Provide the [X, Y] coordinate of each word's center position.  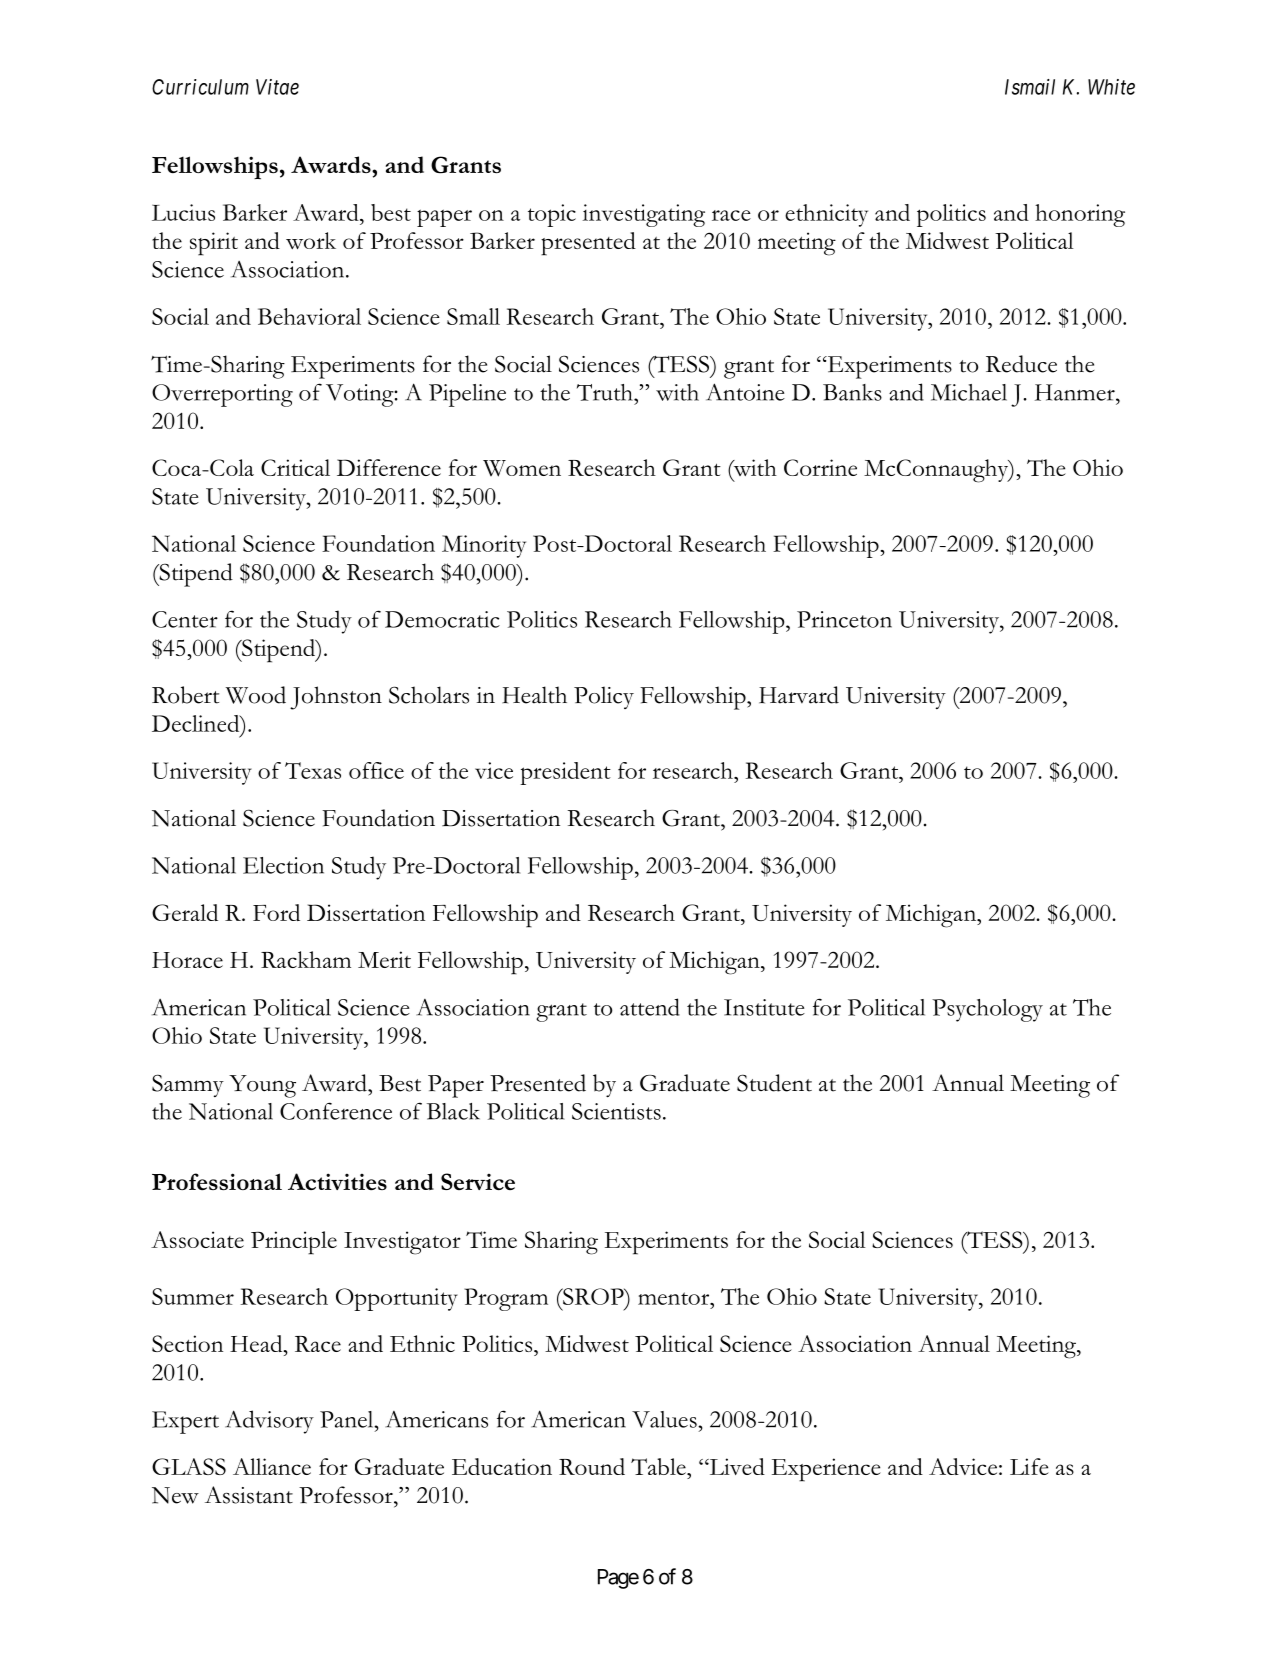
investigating [644, 215]
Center [185, 619]
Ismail [1030, 87]
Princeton [844, 619]
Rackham [306, 959]
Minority [484, 546]
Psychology [987, 1010]
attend [650, 1007]
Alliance [272, 1466]
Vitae [277, 87]
